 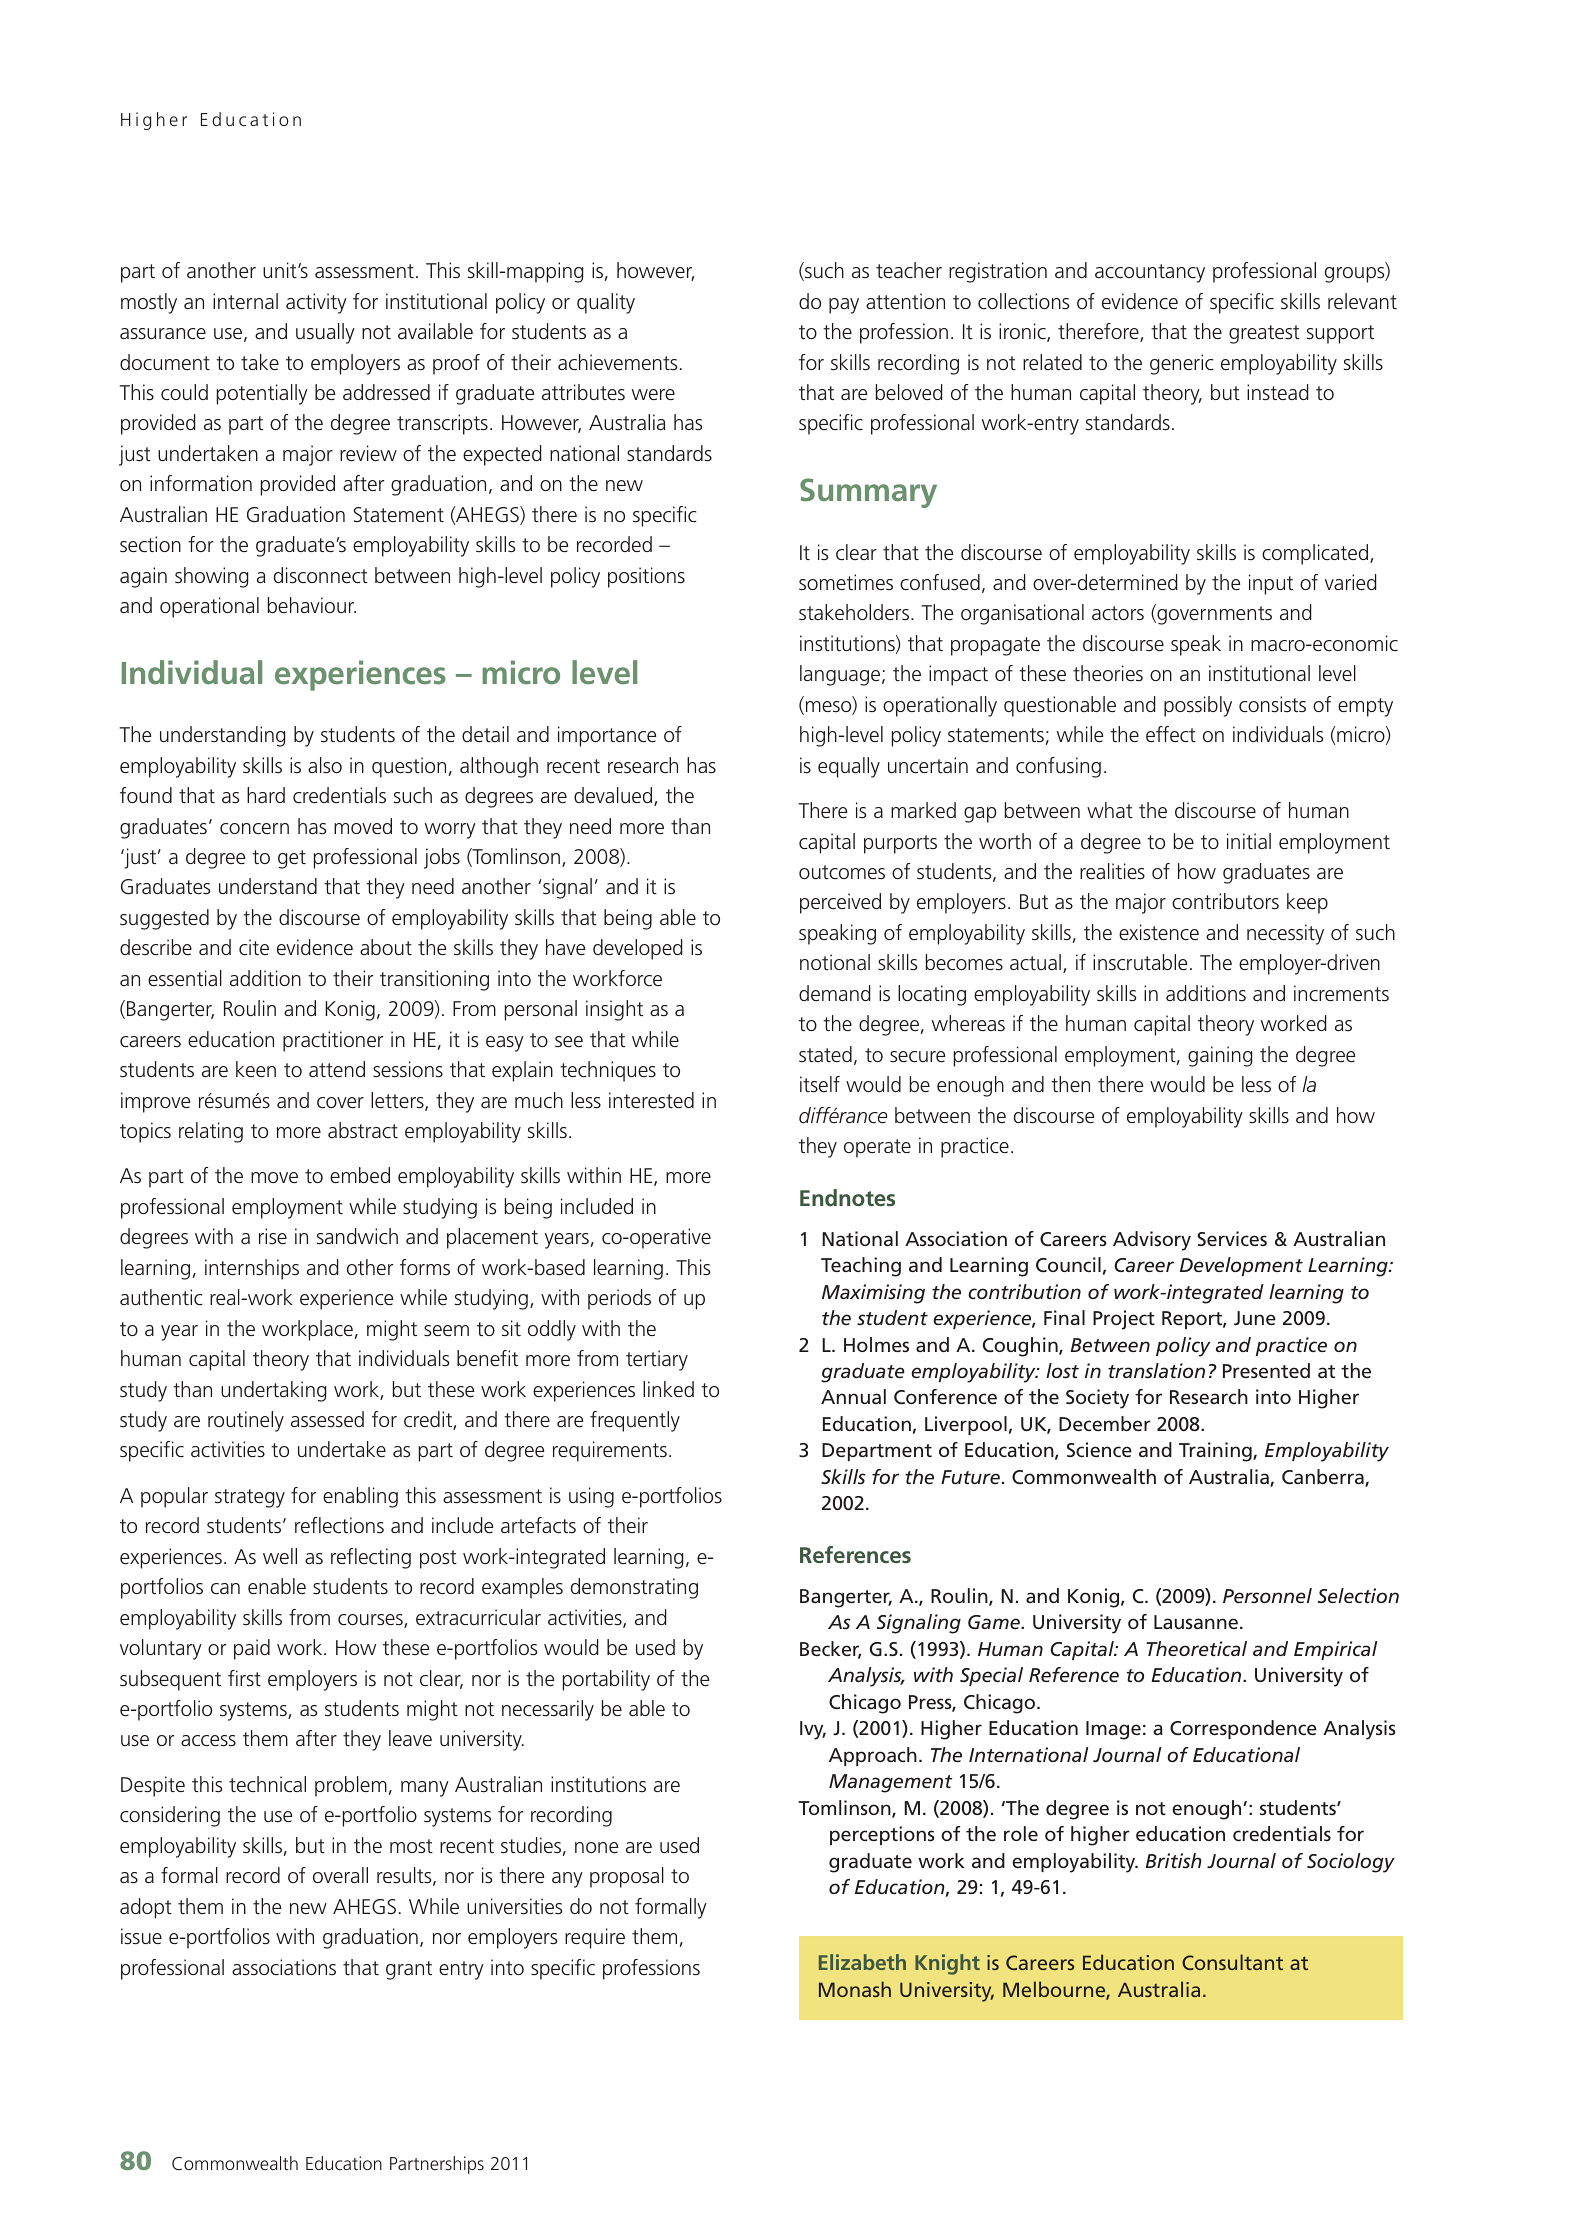 What do you see at coordinates (280, 1556) in the image?
I see `well` at bounding box center [280, 1556].
